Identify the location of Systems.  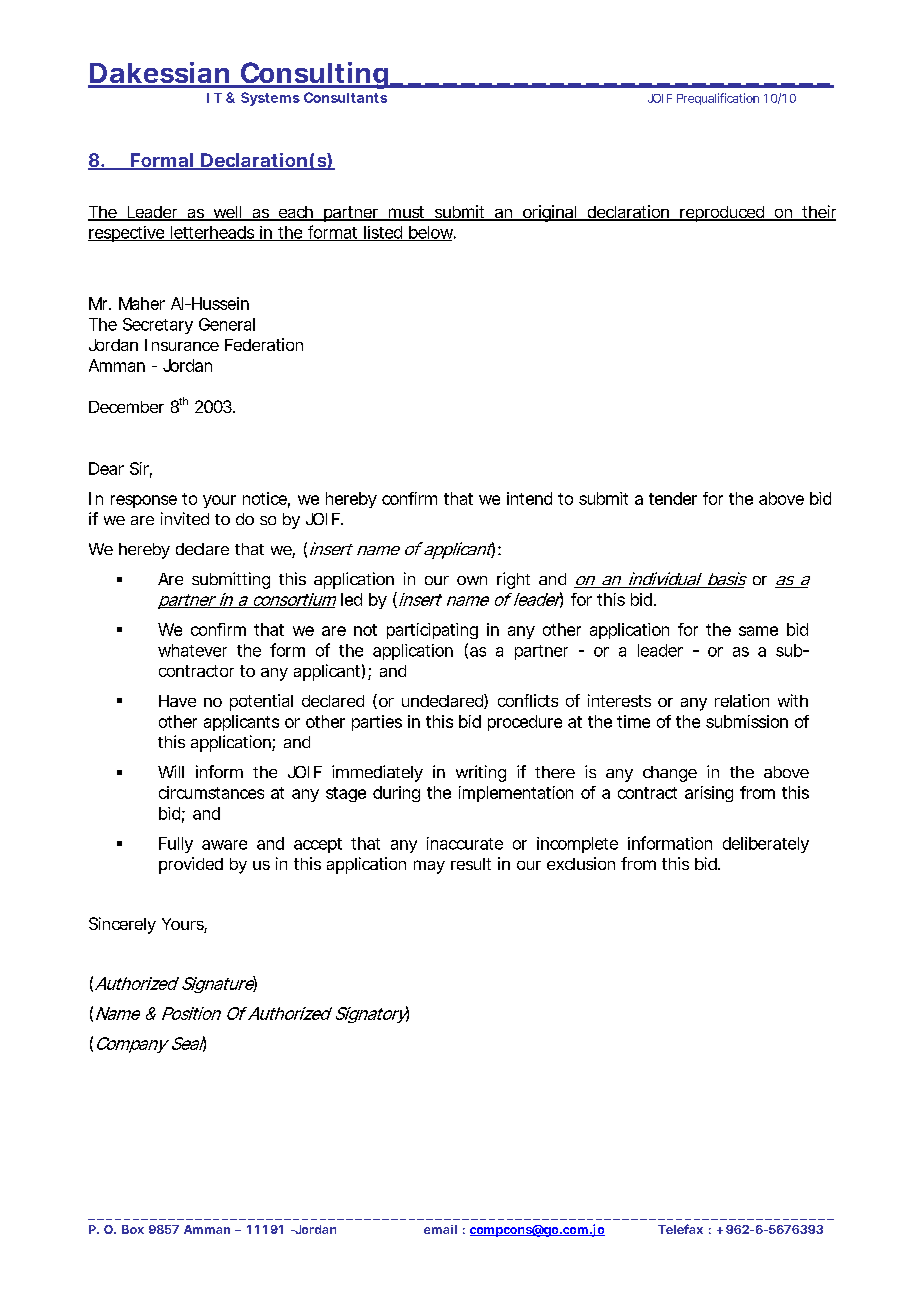
(270, 99).
